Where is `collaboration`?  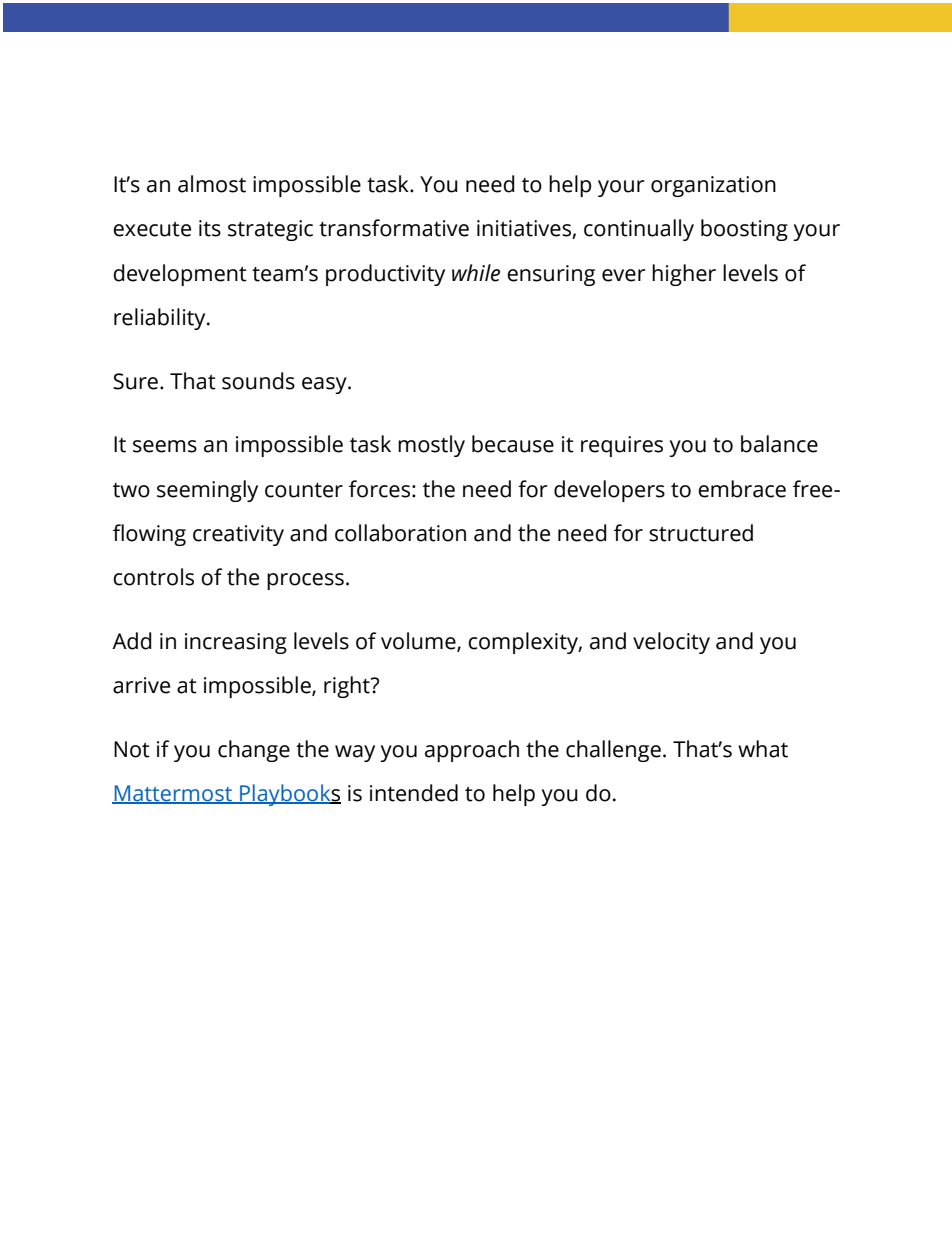 collaboration is located at coordinates (400, 533).
